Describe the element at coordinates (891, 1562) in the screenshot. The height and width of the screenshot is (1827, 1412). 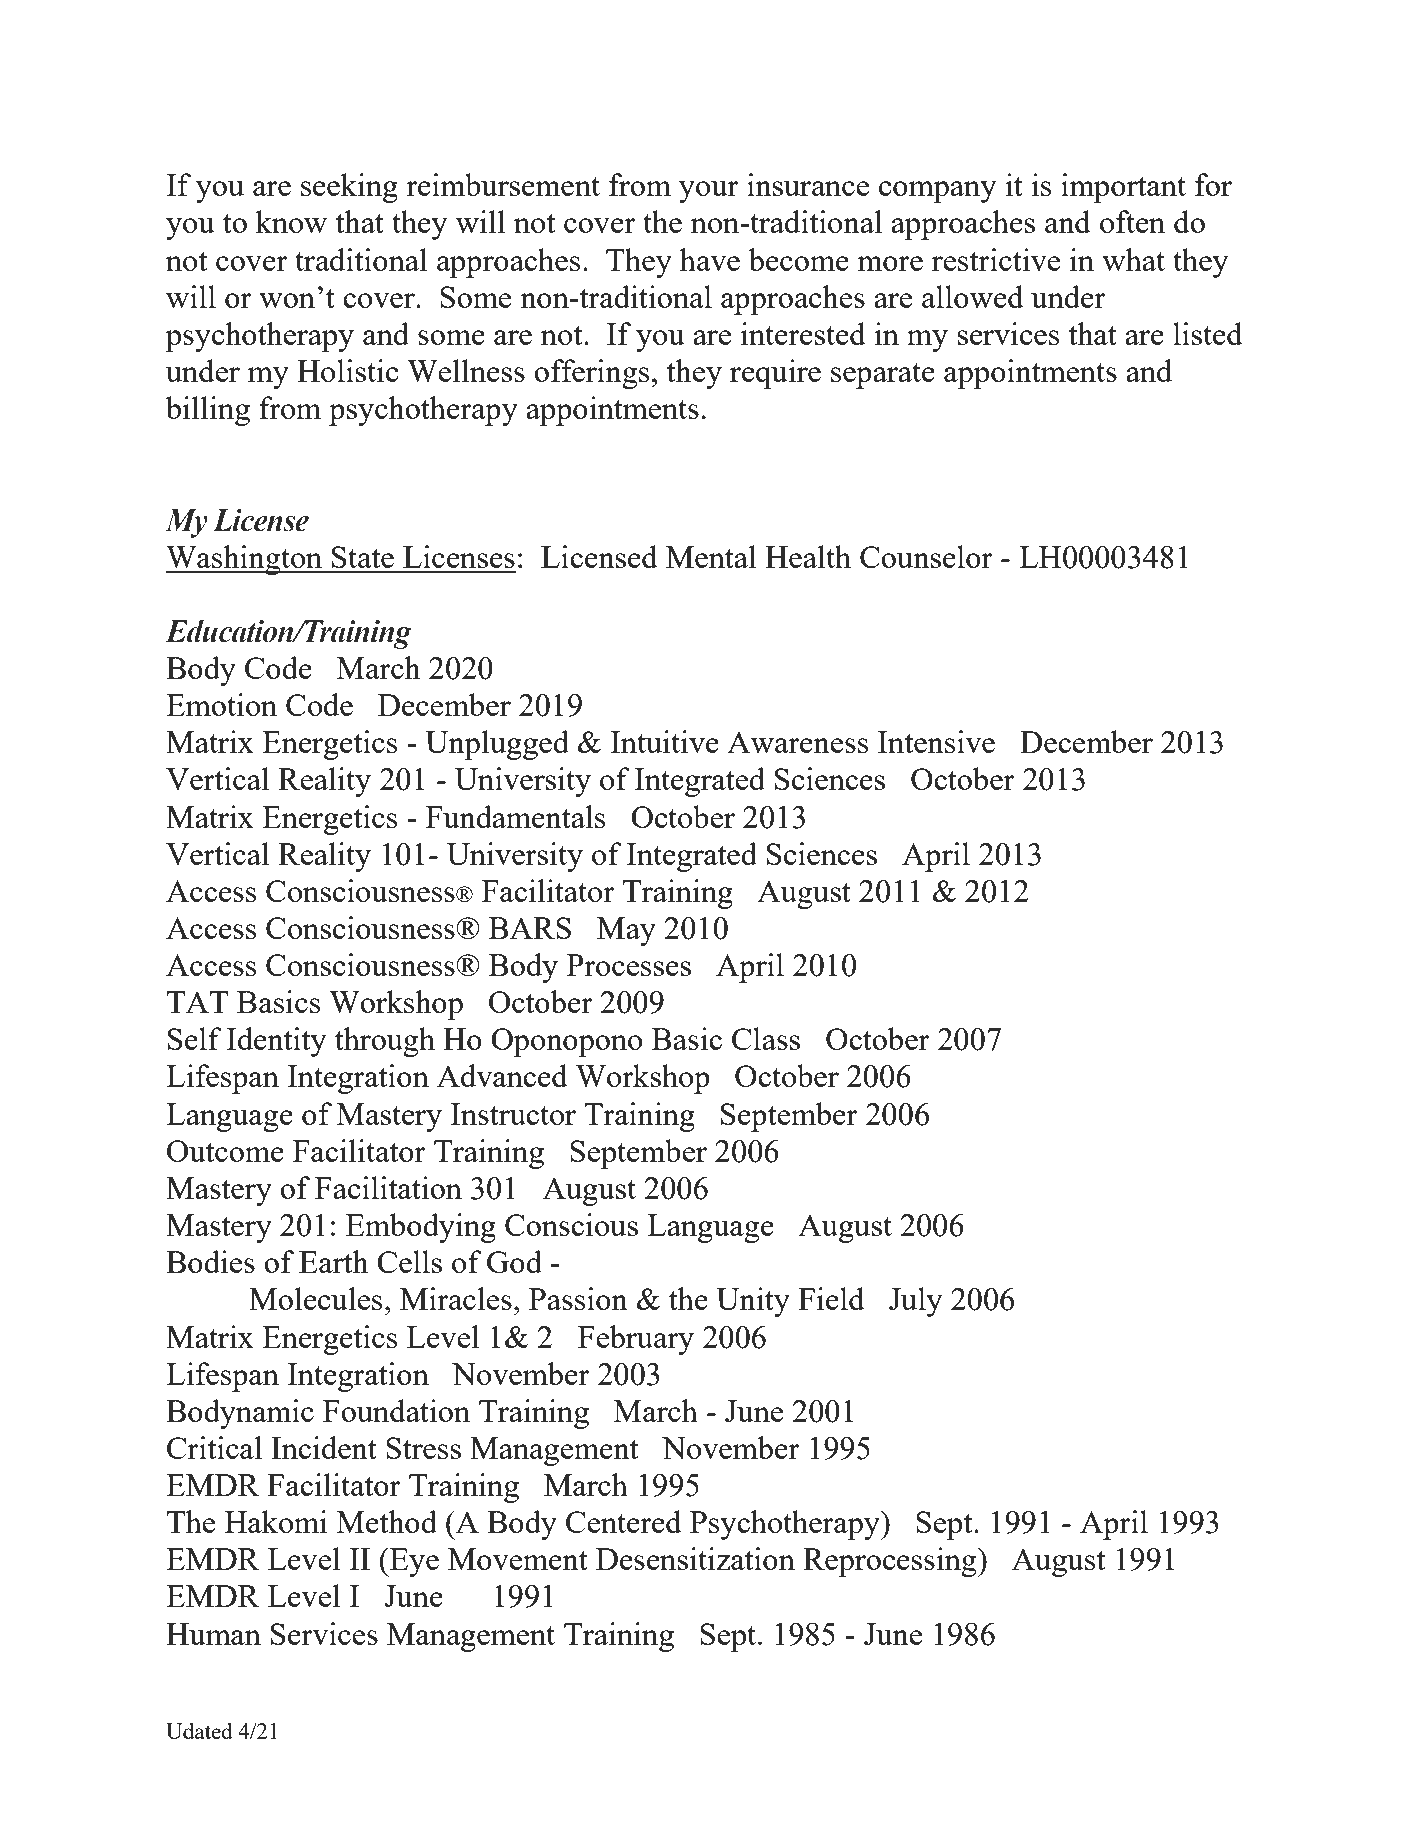
I see `Reprocessing` at that location.
